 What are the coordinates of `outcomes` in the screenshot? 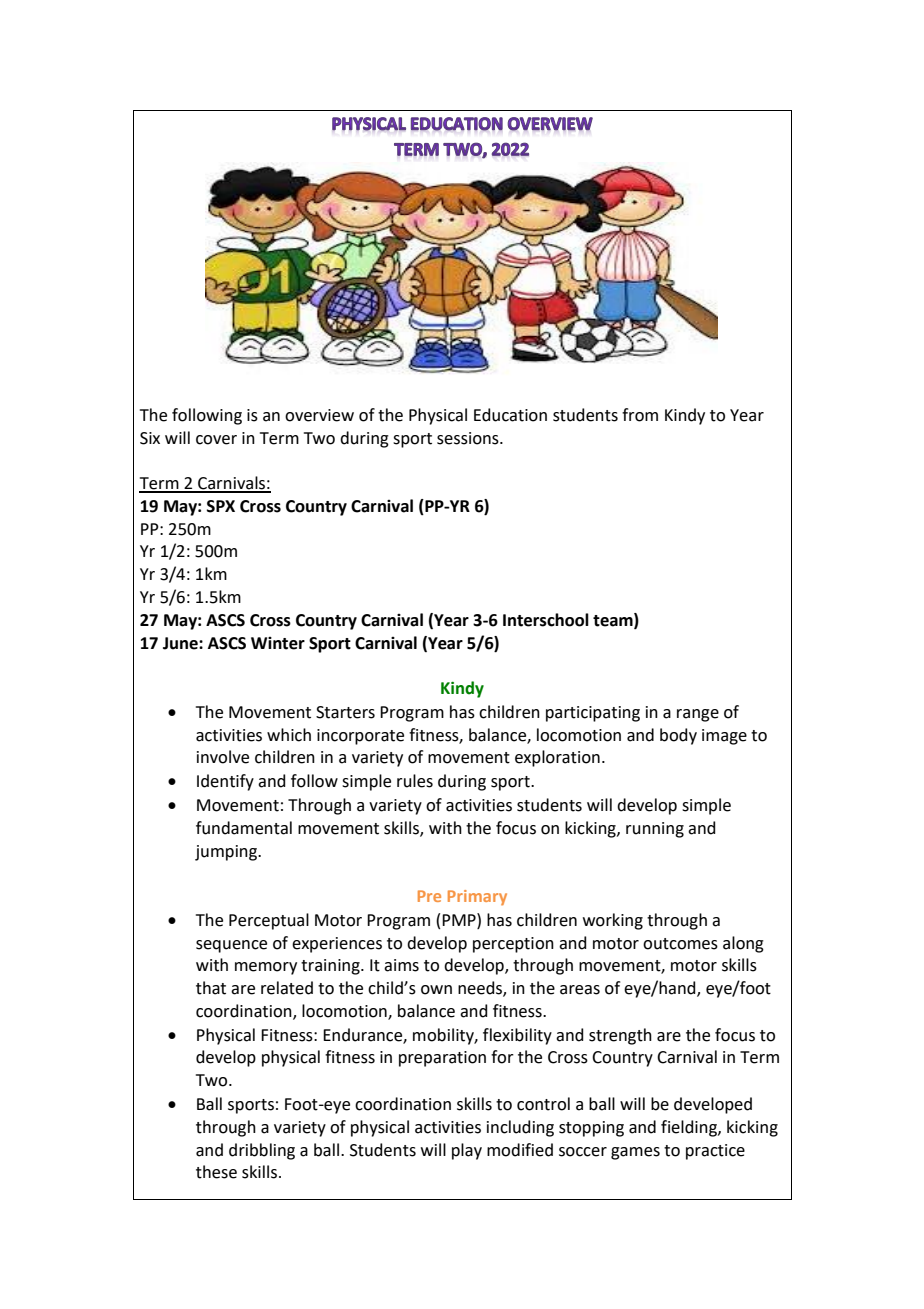 It's located at (680, 944).
